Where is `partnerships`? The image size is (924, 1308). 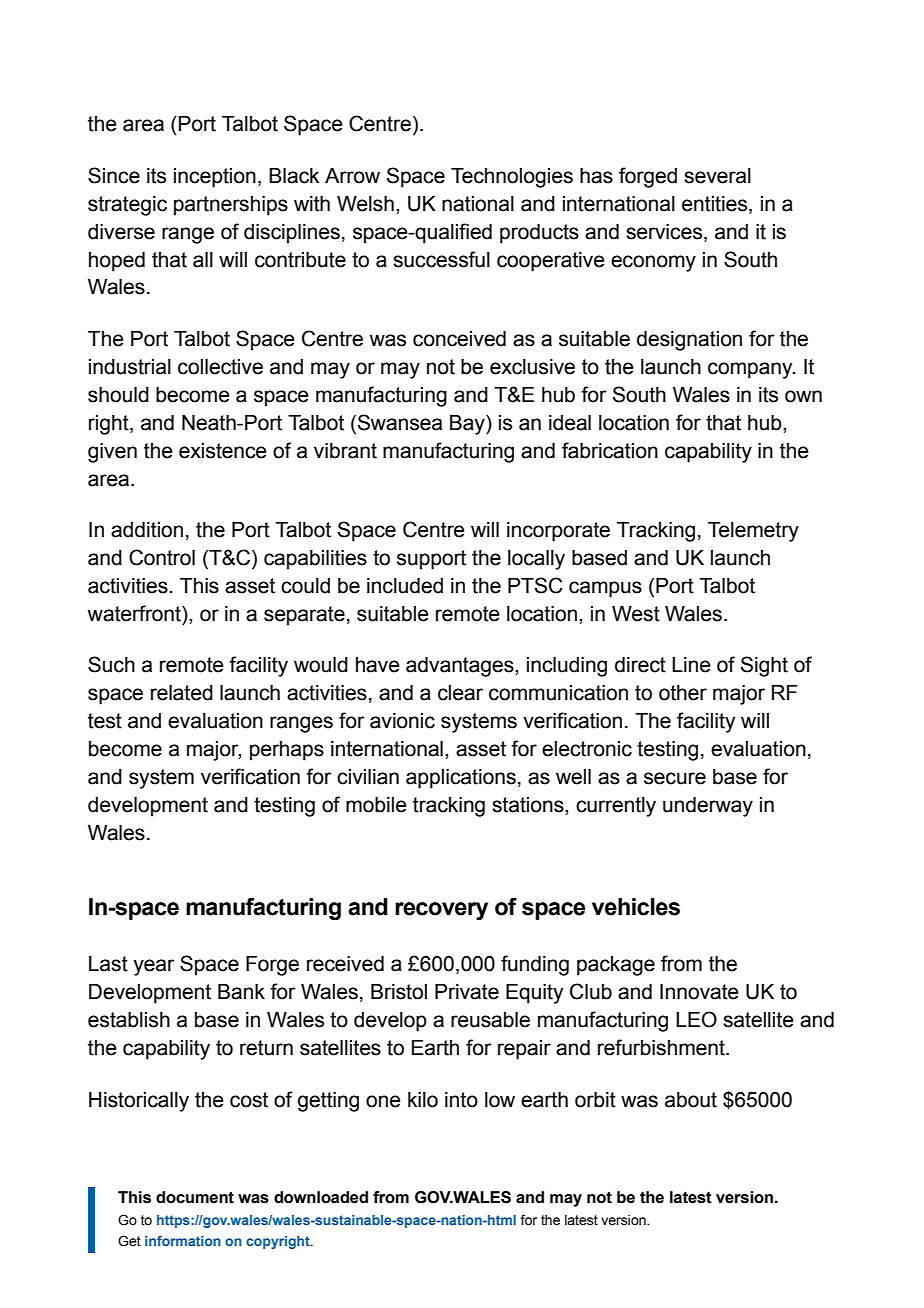 partnerships is located at coordinates (231, 206).
